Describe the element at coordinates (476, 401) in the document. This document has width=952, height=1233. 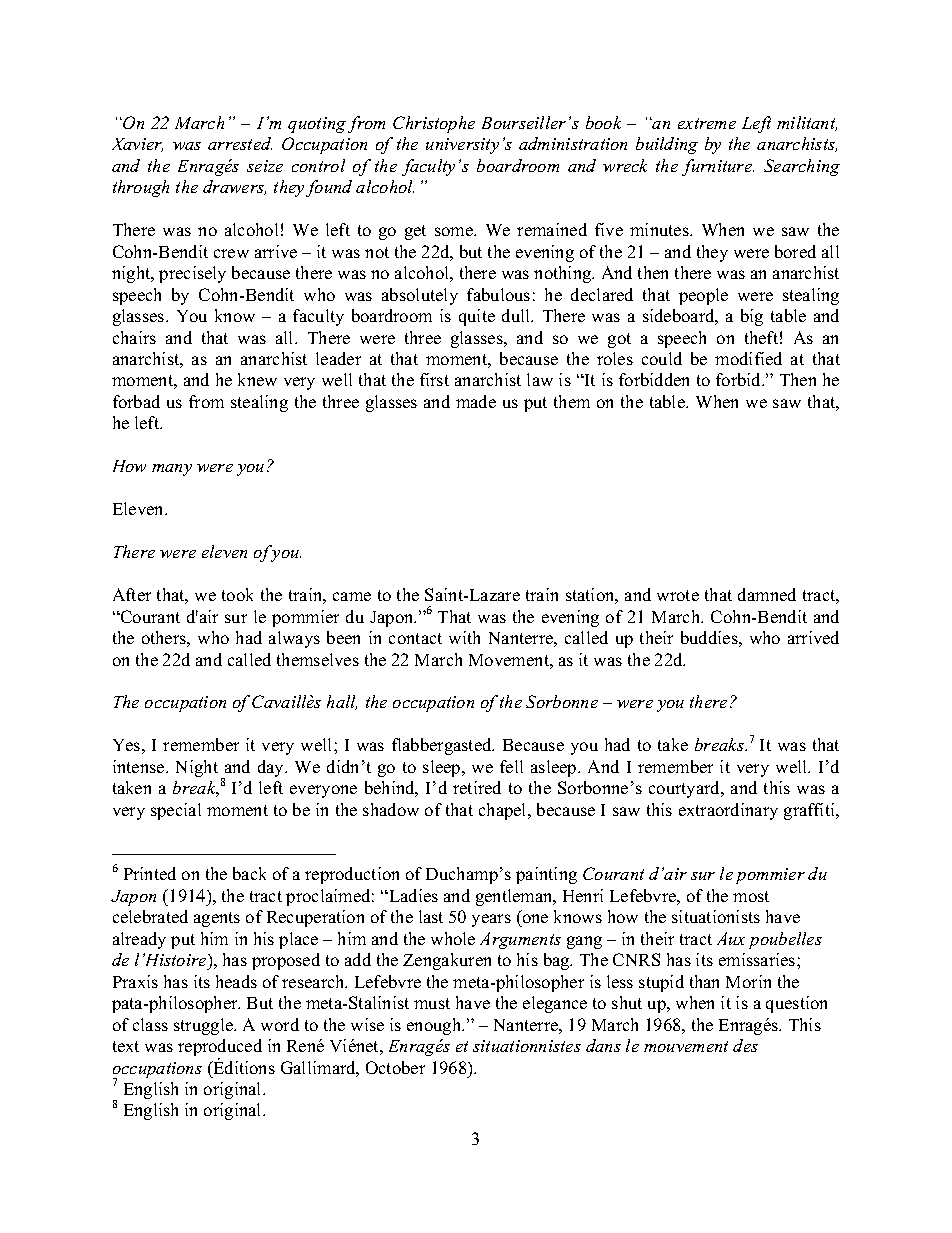
I see `made` at that location.
